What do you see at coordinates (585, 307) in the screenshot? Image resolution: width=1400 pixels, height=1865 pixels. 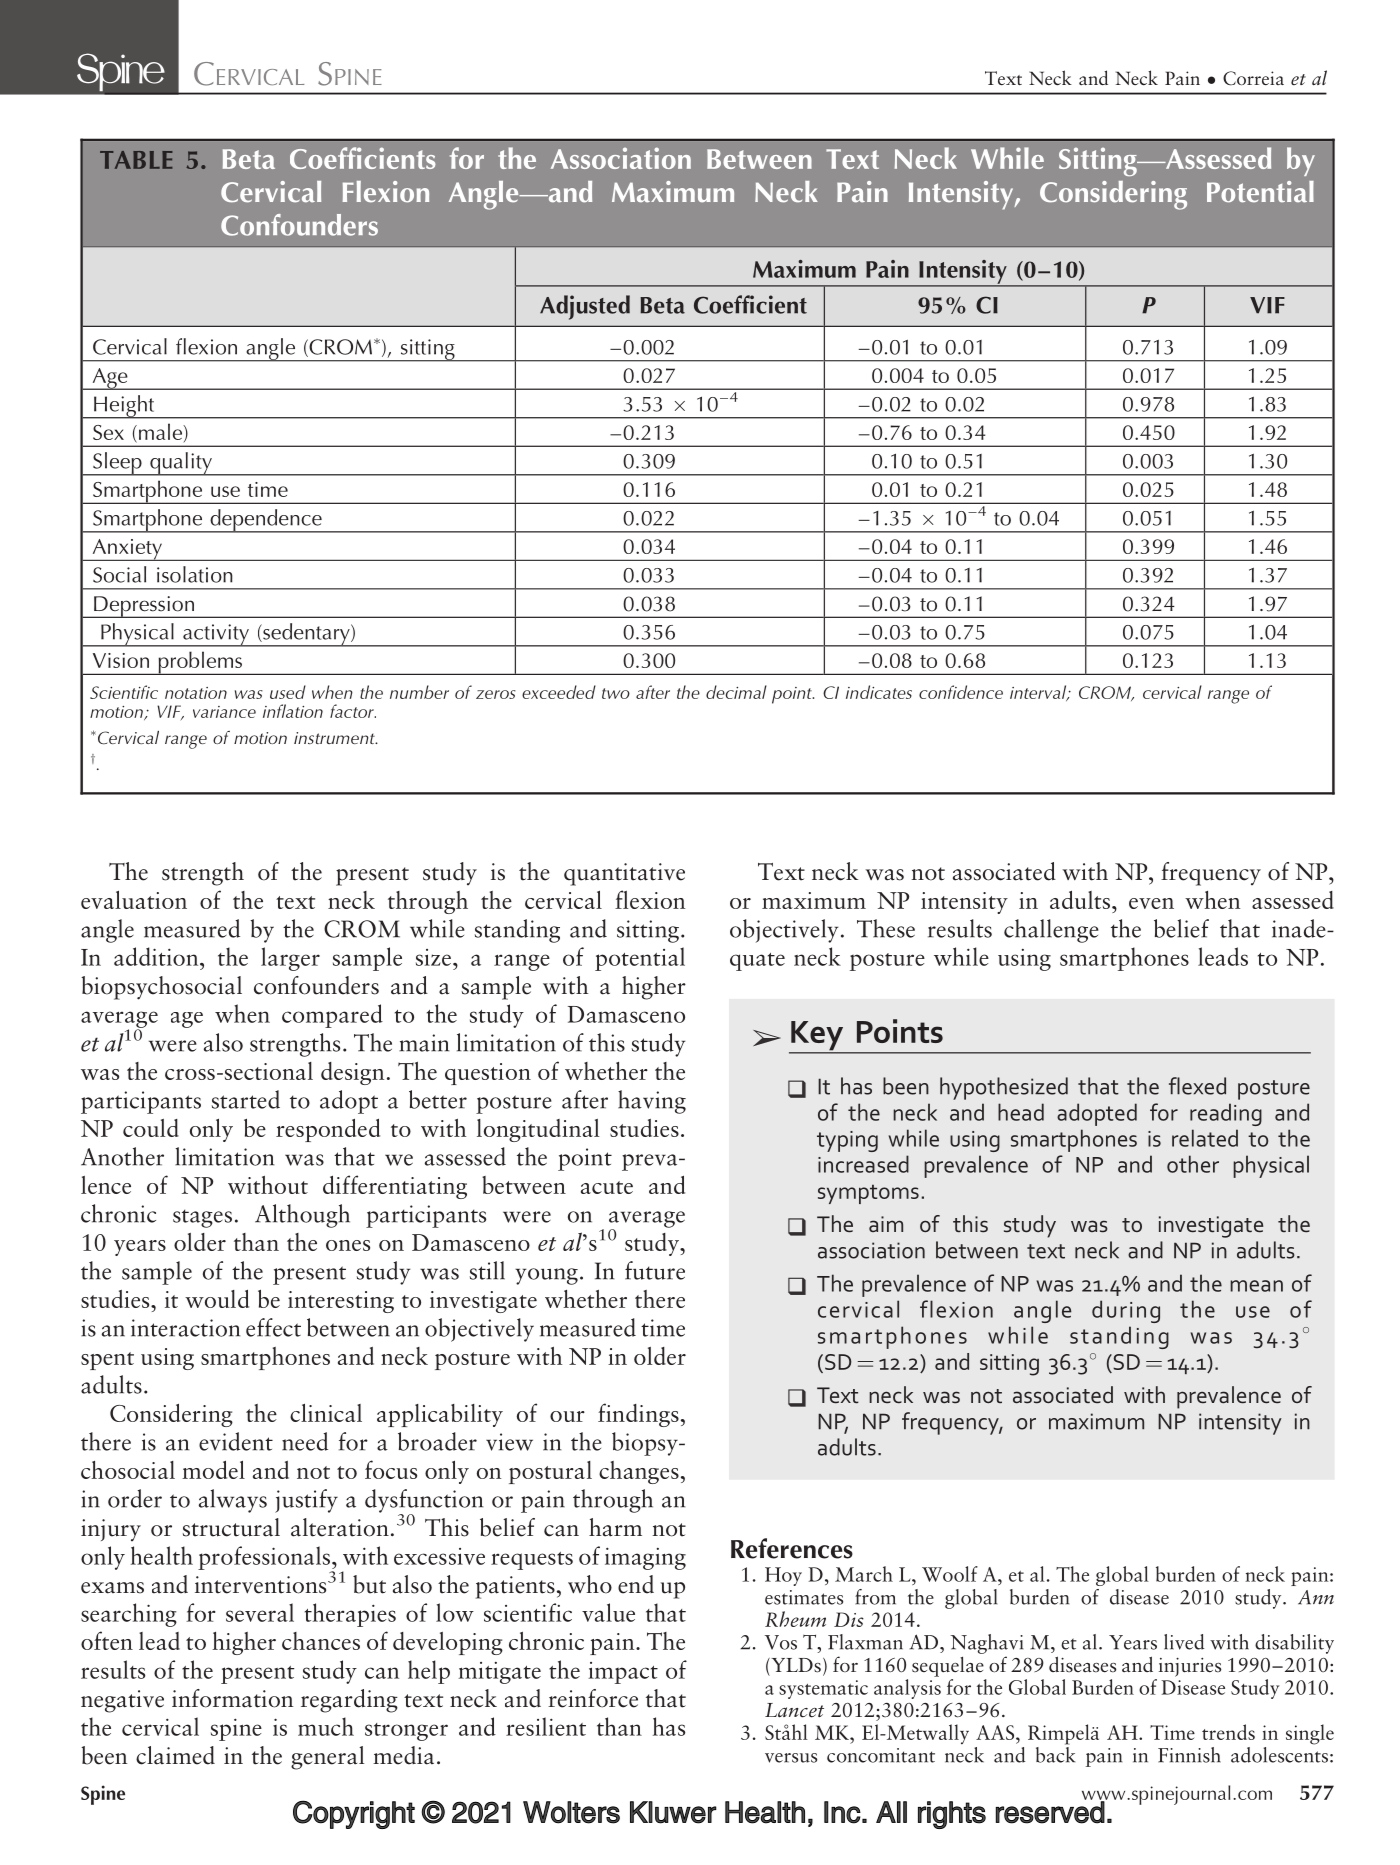 I see `Adjusted` at bounding box center [585, 307].
